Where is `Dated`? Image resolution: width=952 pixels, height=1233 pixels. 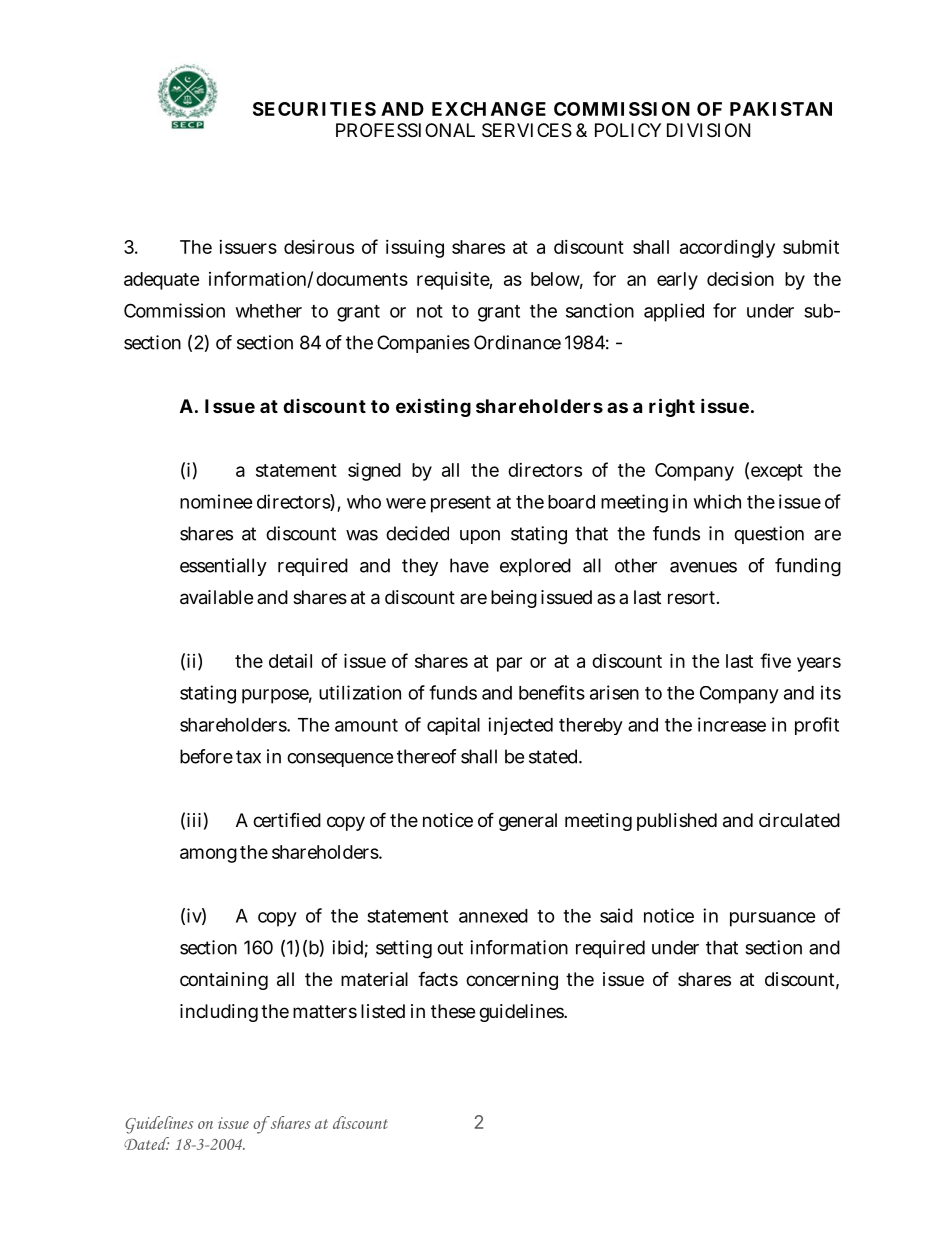 Dated is located at coordinates (146, 1143).
